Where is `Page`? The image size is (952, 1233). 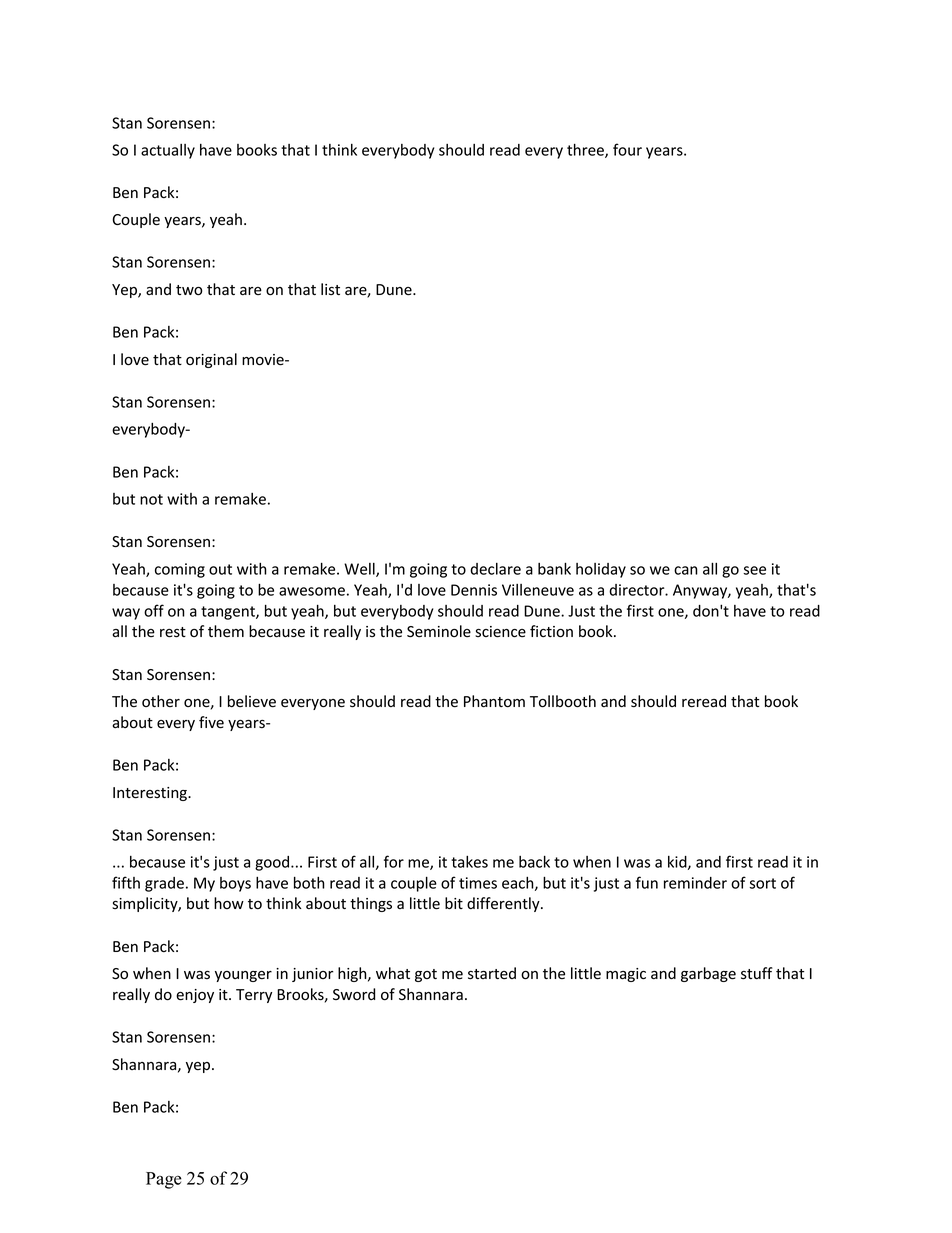
Page is located at coordinates (164, 1180).
